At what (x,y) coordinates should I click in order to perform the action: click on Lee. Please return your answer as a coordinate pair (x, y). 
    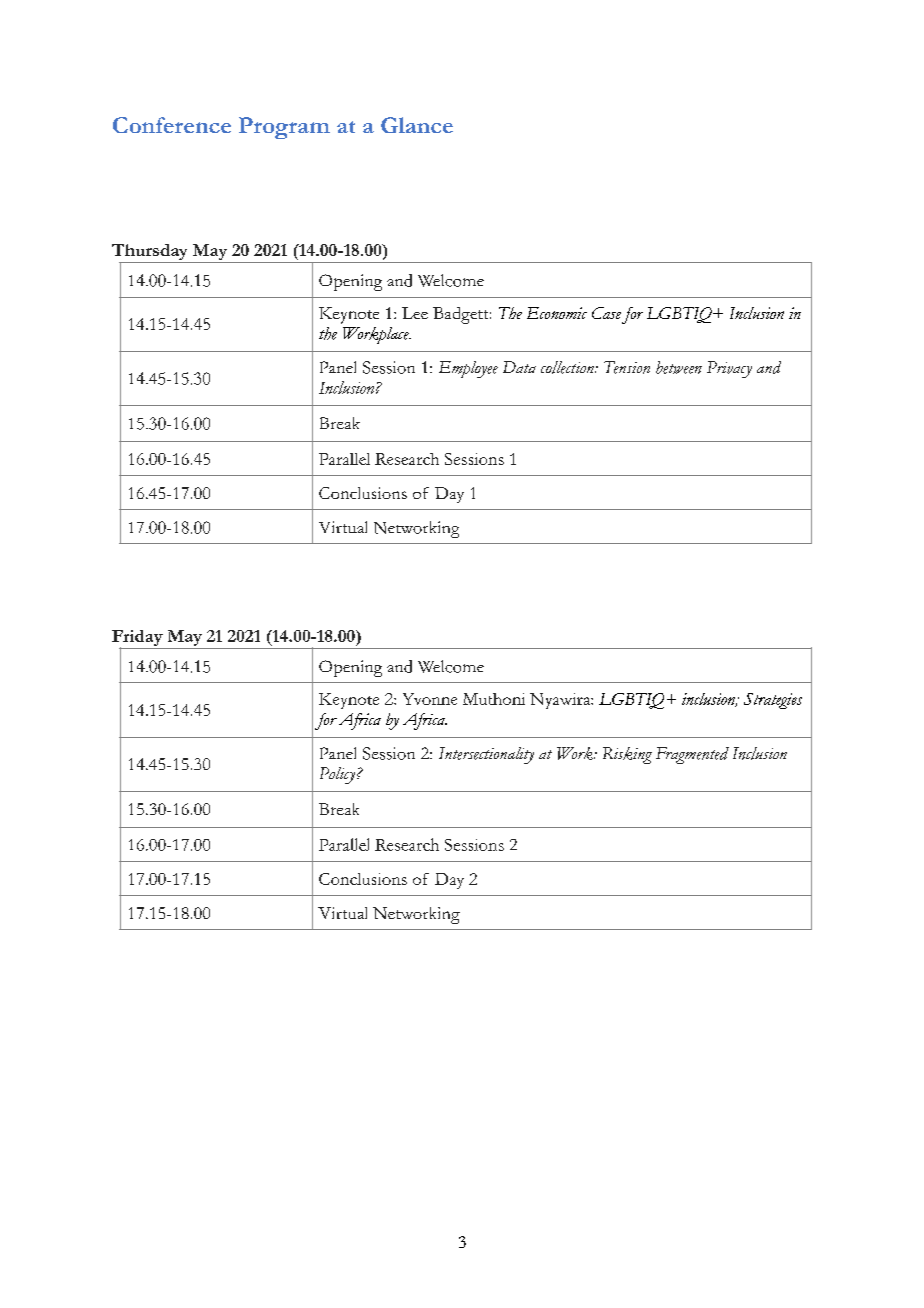
    Looking at the image, I should click on (415, 313).
